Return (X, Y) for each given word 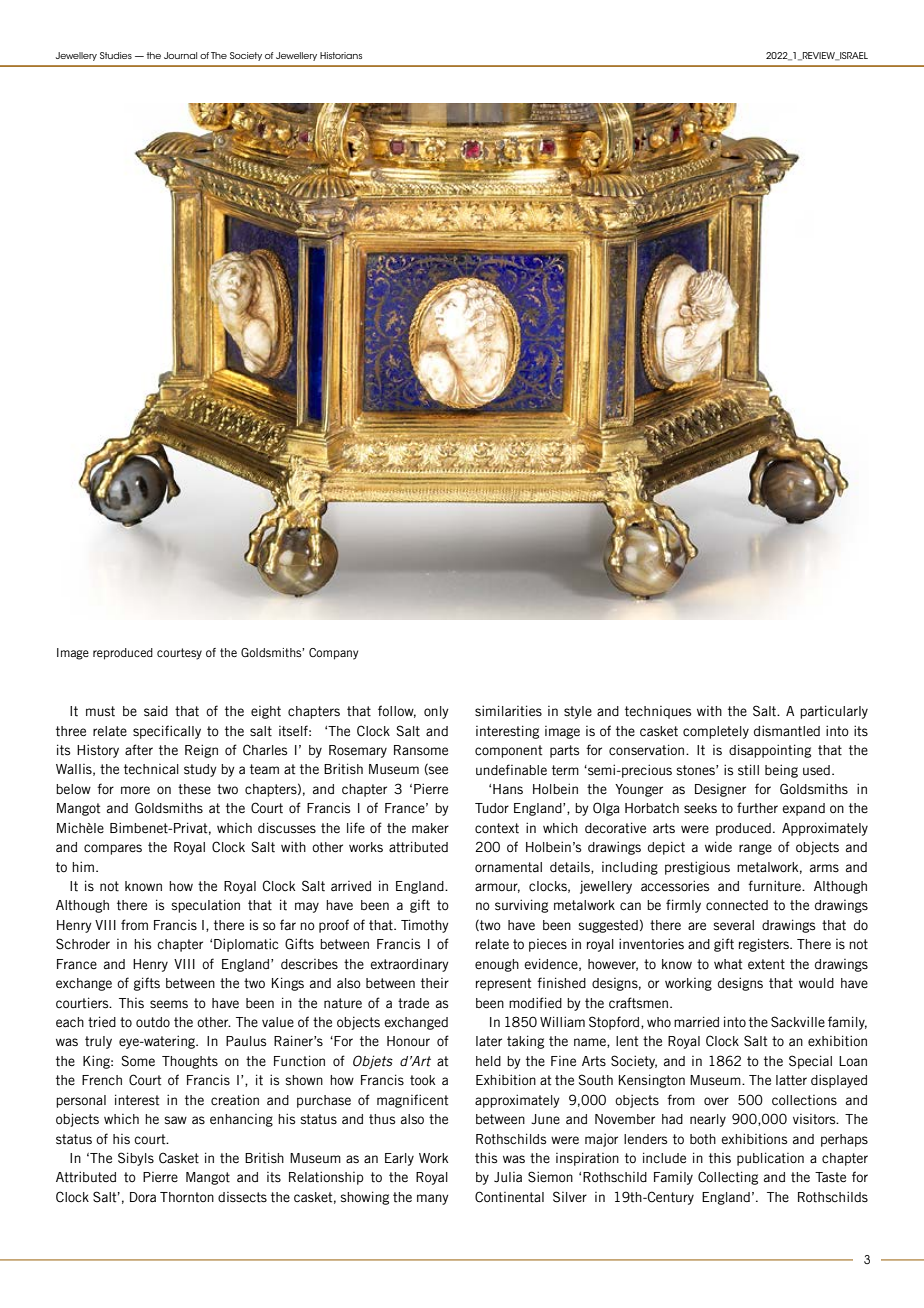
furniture (775, 886)
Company (333, 654)
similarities (508, 711)
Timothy (425, 926)
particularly (834, 712)
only (436, 712)
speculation (205, 906)
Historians (341, 55)
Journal (180, 55)
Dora (143, 1197)
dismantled (787, 731)
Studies (116, 55)
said (156, 711)
